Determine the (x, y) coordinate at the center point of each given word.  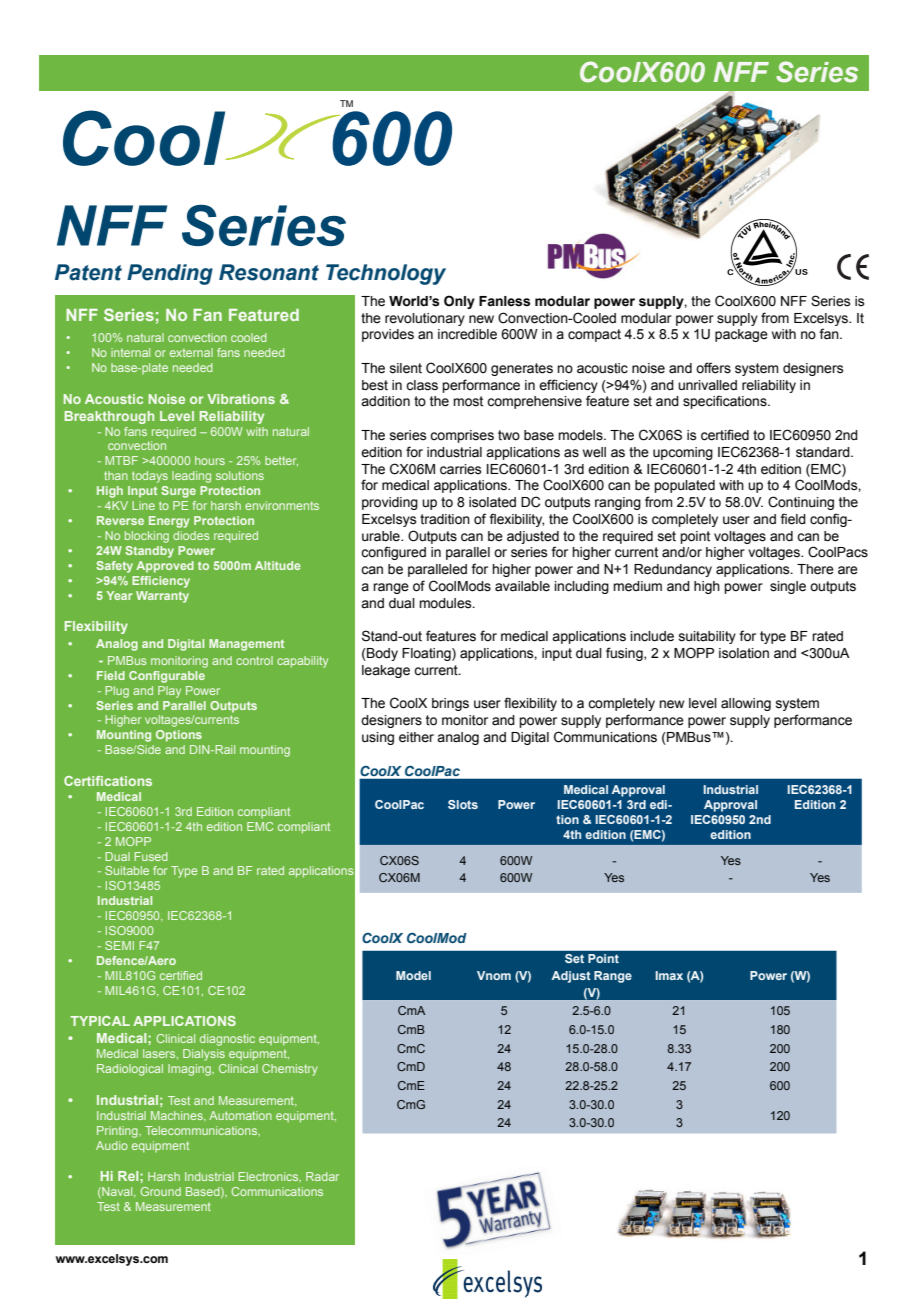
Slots (463, 804)
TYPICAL (100, 1021)
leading (191, 477)
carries (461, 469)
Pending (170, 274)
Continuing (801, 503)
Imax (669, 975)
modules (446, 603)
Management (246, 645)
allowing (746, 704)
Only (459, 302)
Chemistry (290, 1070)
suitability (707, 637)
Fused (151, 856)
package (741, 335)
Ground (160, 1191)
